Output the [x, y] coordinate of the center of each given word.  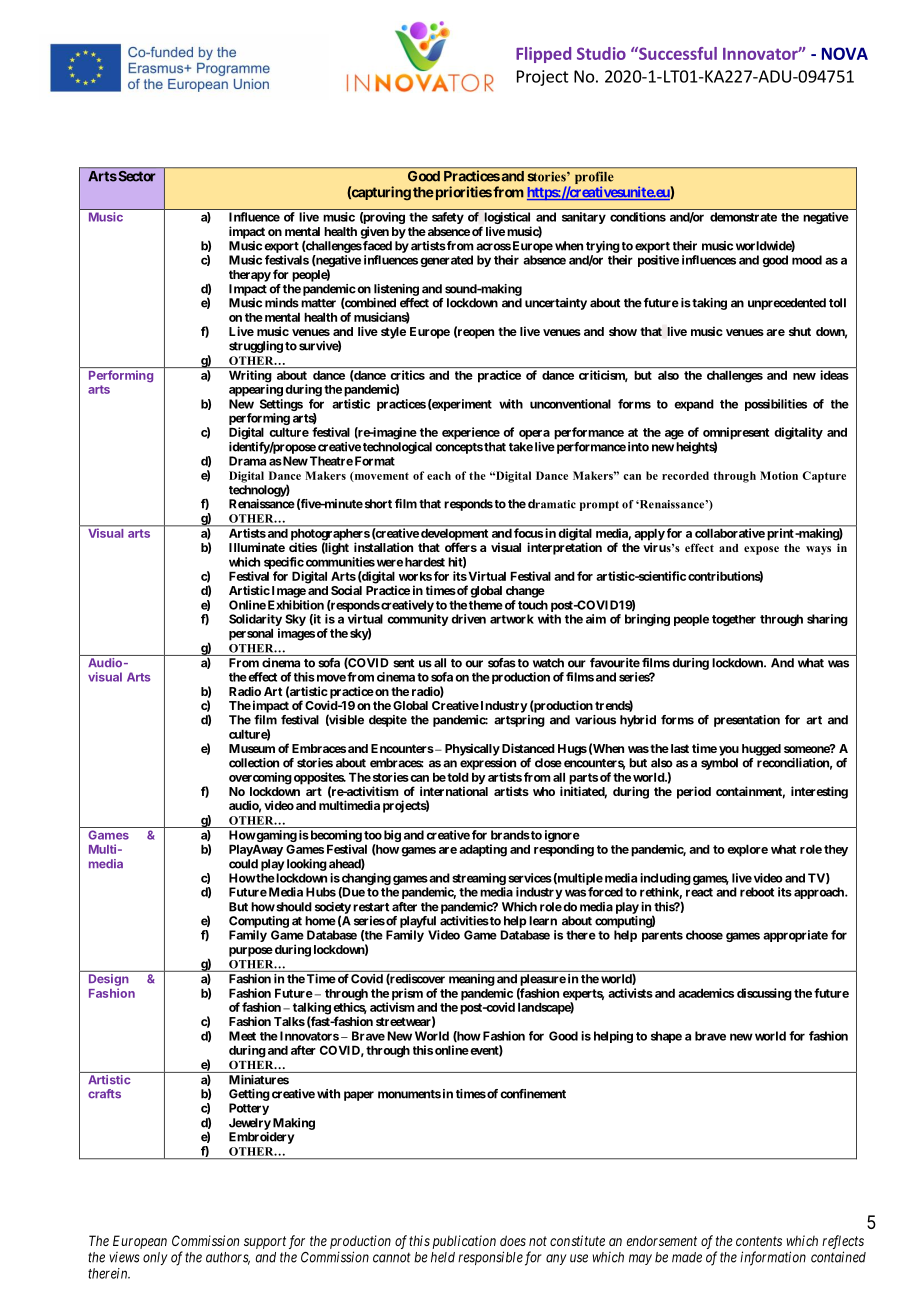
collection [254, 763]
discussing [764, 994]
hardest [425, 562]
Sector [135, 176]
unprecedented [787, 304]
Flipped [543, 55]
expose [761, 550]
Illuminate [257, 547]
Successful [677, 53]
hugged [761, 750]
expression [488, 764]
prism [407, 995]
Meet [242, 1036]
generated [446, 261]
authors [228, 1258]
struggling [256, 347]
